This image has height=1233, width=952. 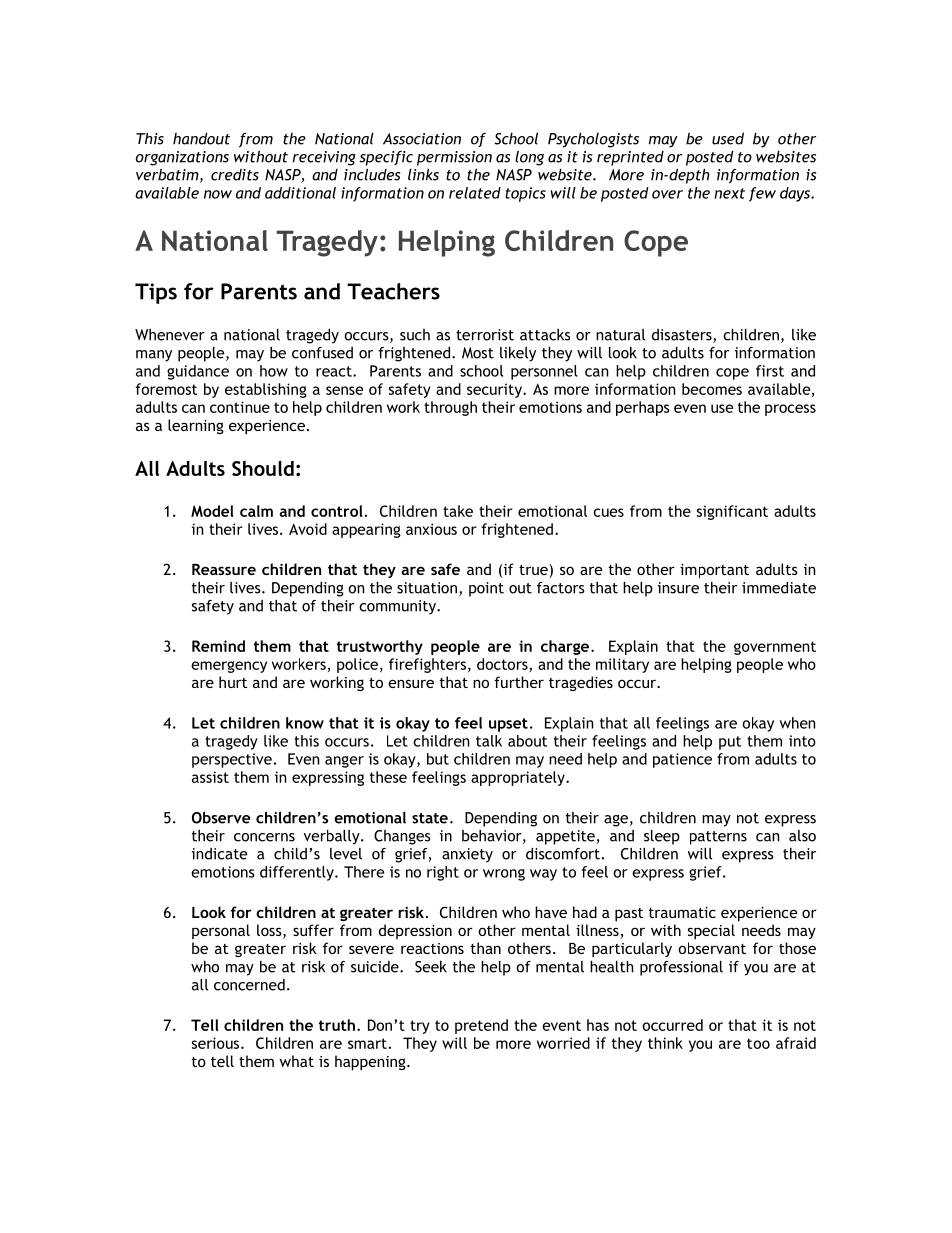 What do you see at coordinates (495, 390) in the image?
I see `security` at bounding box center [495, 390].
